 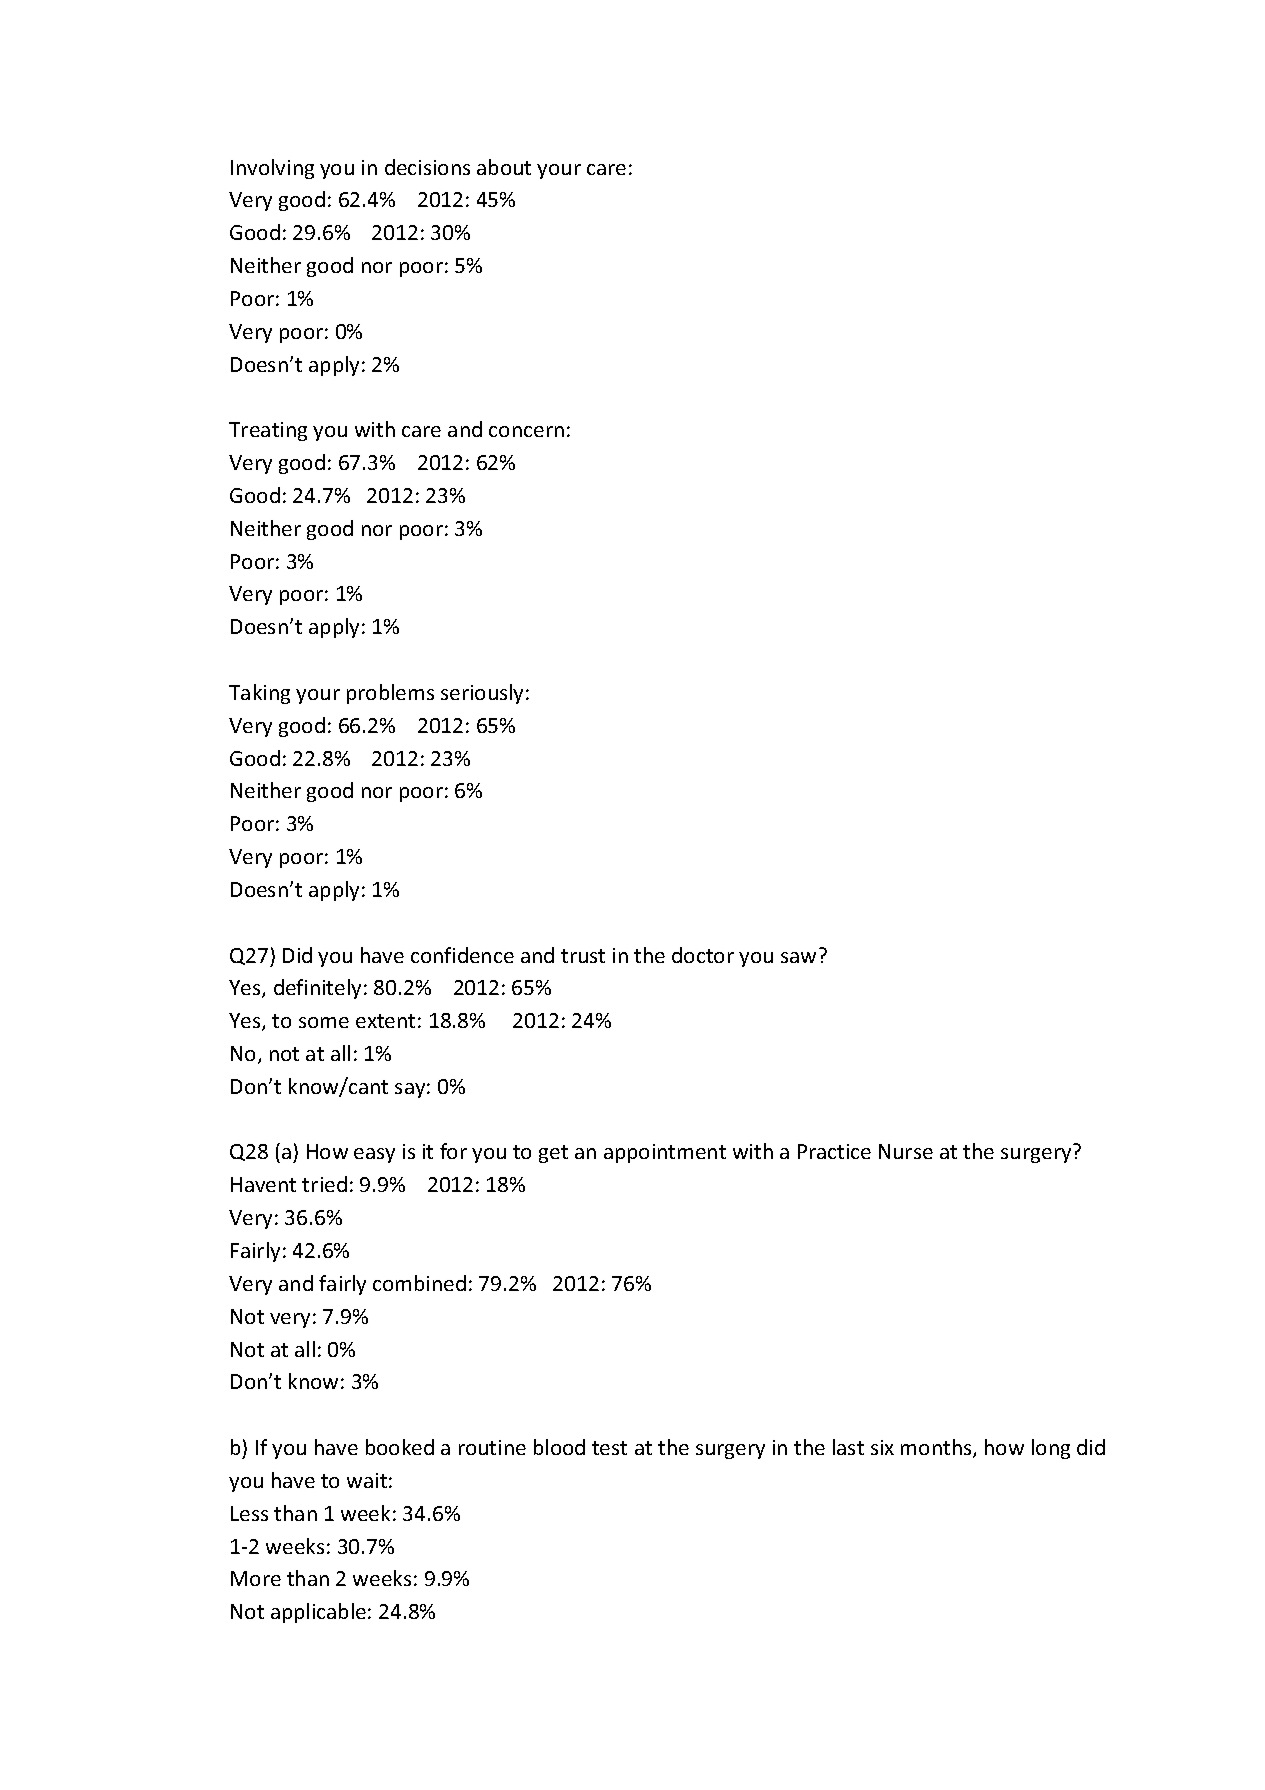 What do you see at coordinates (798, 957) in the screenshot?
I see `saw` at bounding box center [798, 957].
